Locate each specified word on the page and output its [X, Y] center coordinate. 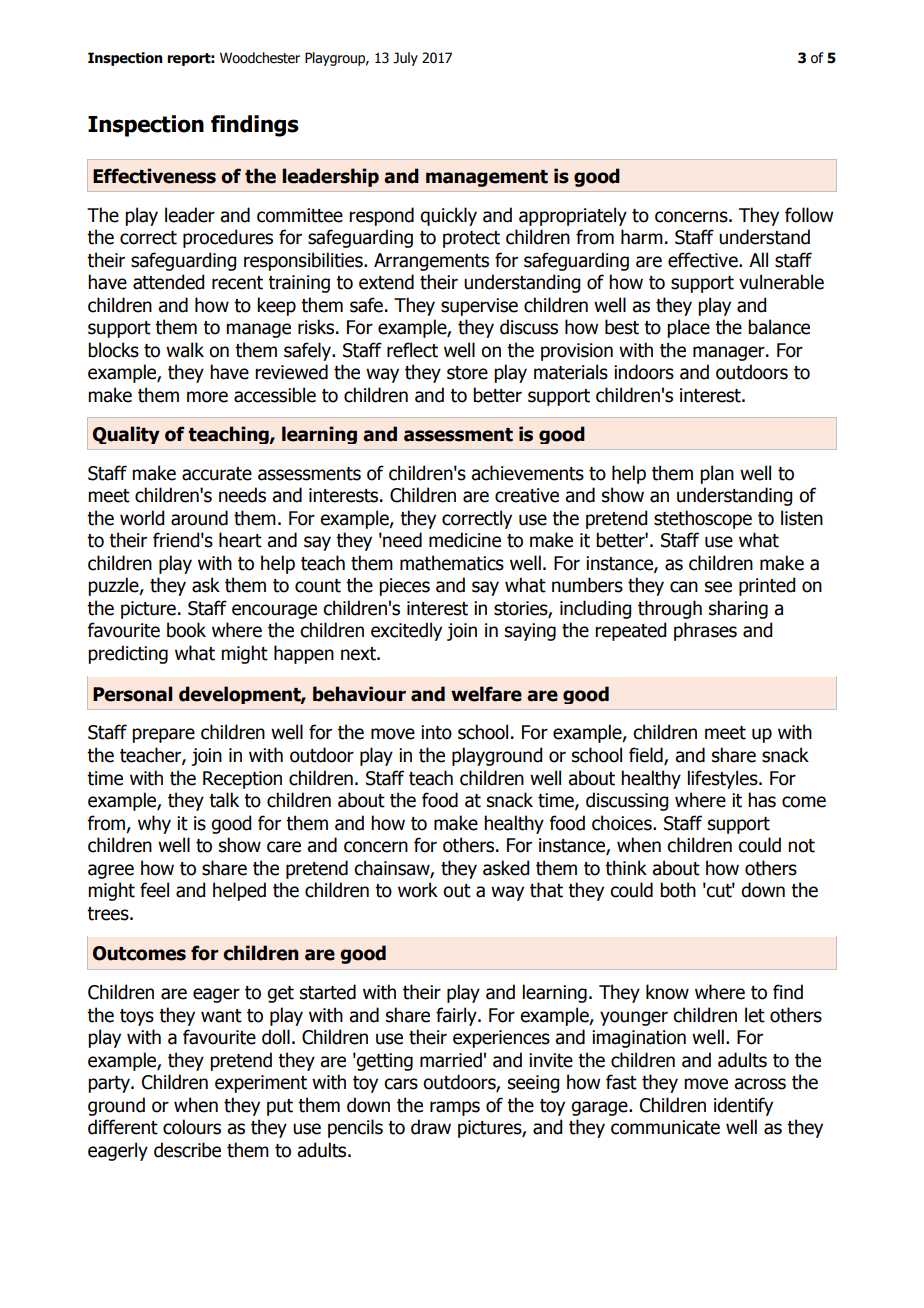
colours [192, 1127]
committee [300, 215]
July [405, 59]
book [186, 630]
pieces [404, 587]
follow [809, 215]
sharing [738, 609]
